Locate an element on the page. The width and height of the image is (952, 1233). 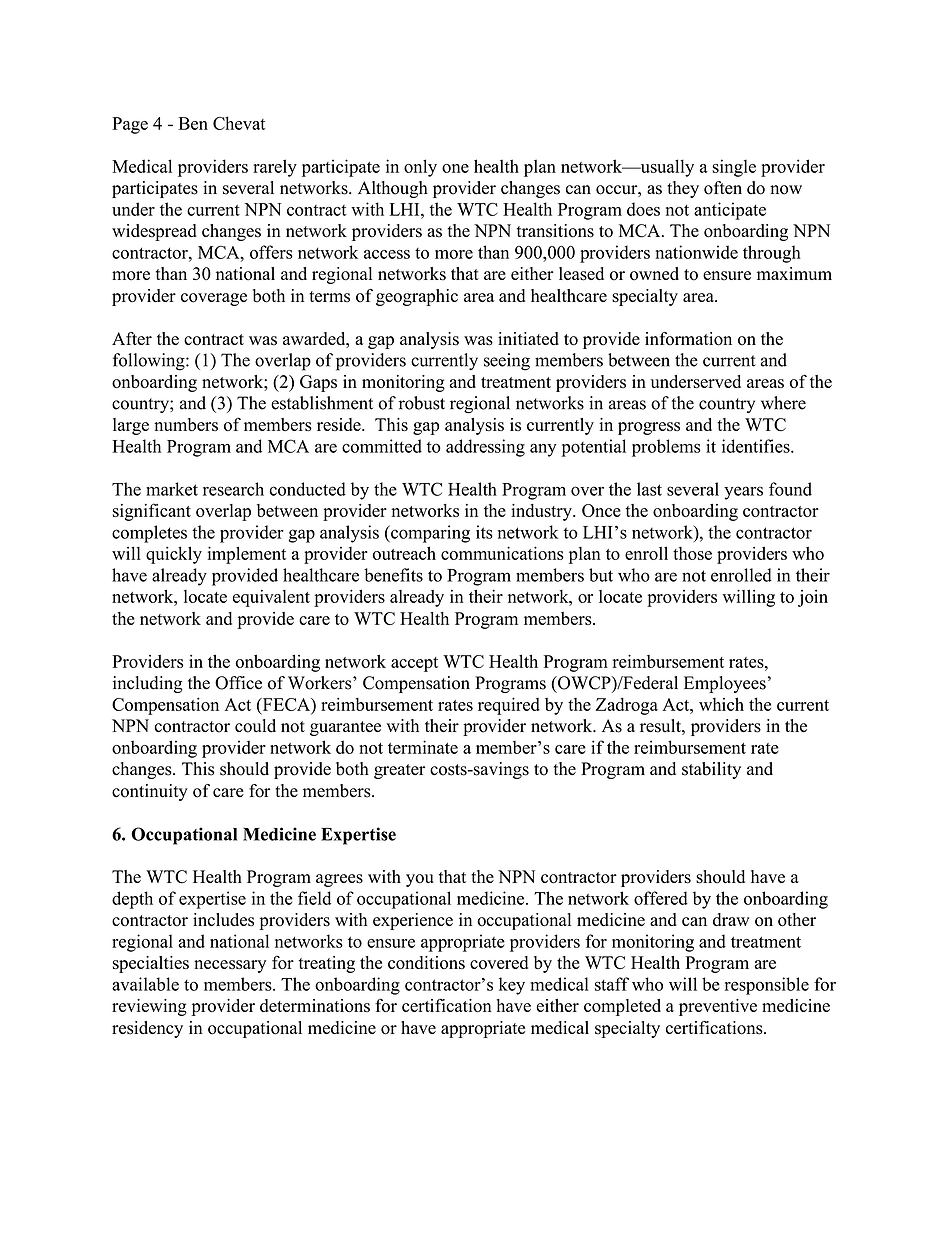
single is located at coordinates (734, 168).
